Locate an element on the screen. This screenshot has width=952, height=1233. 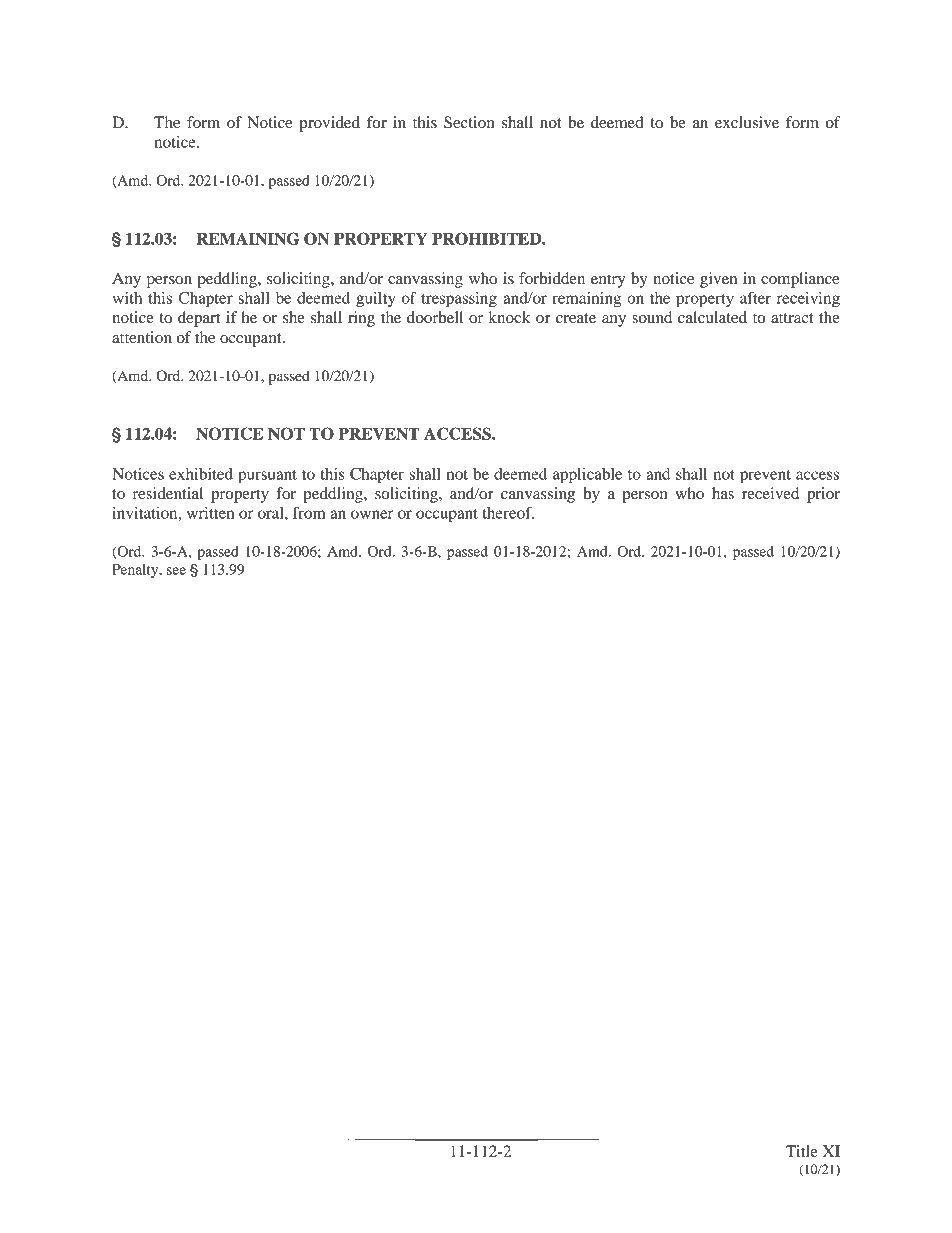
has is located at coordinates (723, 493).
